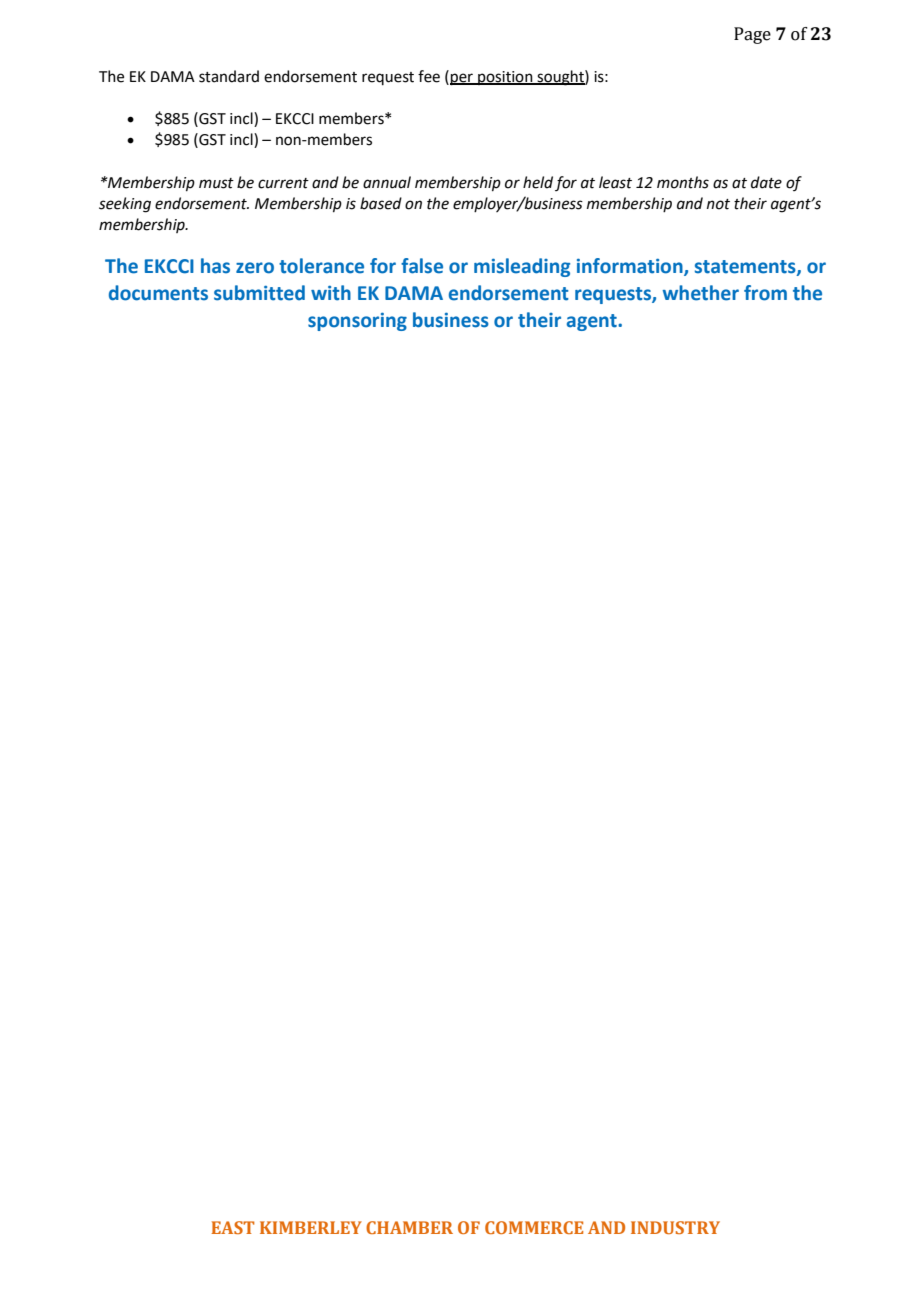 This screenshot has width=924, height=1308. What do you see at coordinates (765, 293) in the screenshot?
I see `from` at bounding box center [765, 293].
